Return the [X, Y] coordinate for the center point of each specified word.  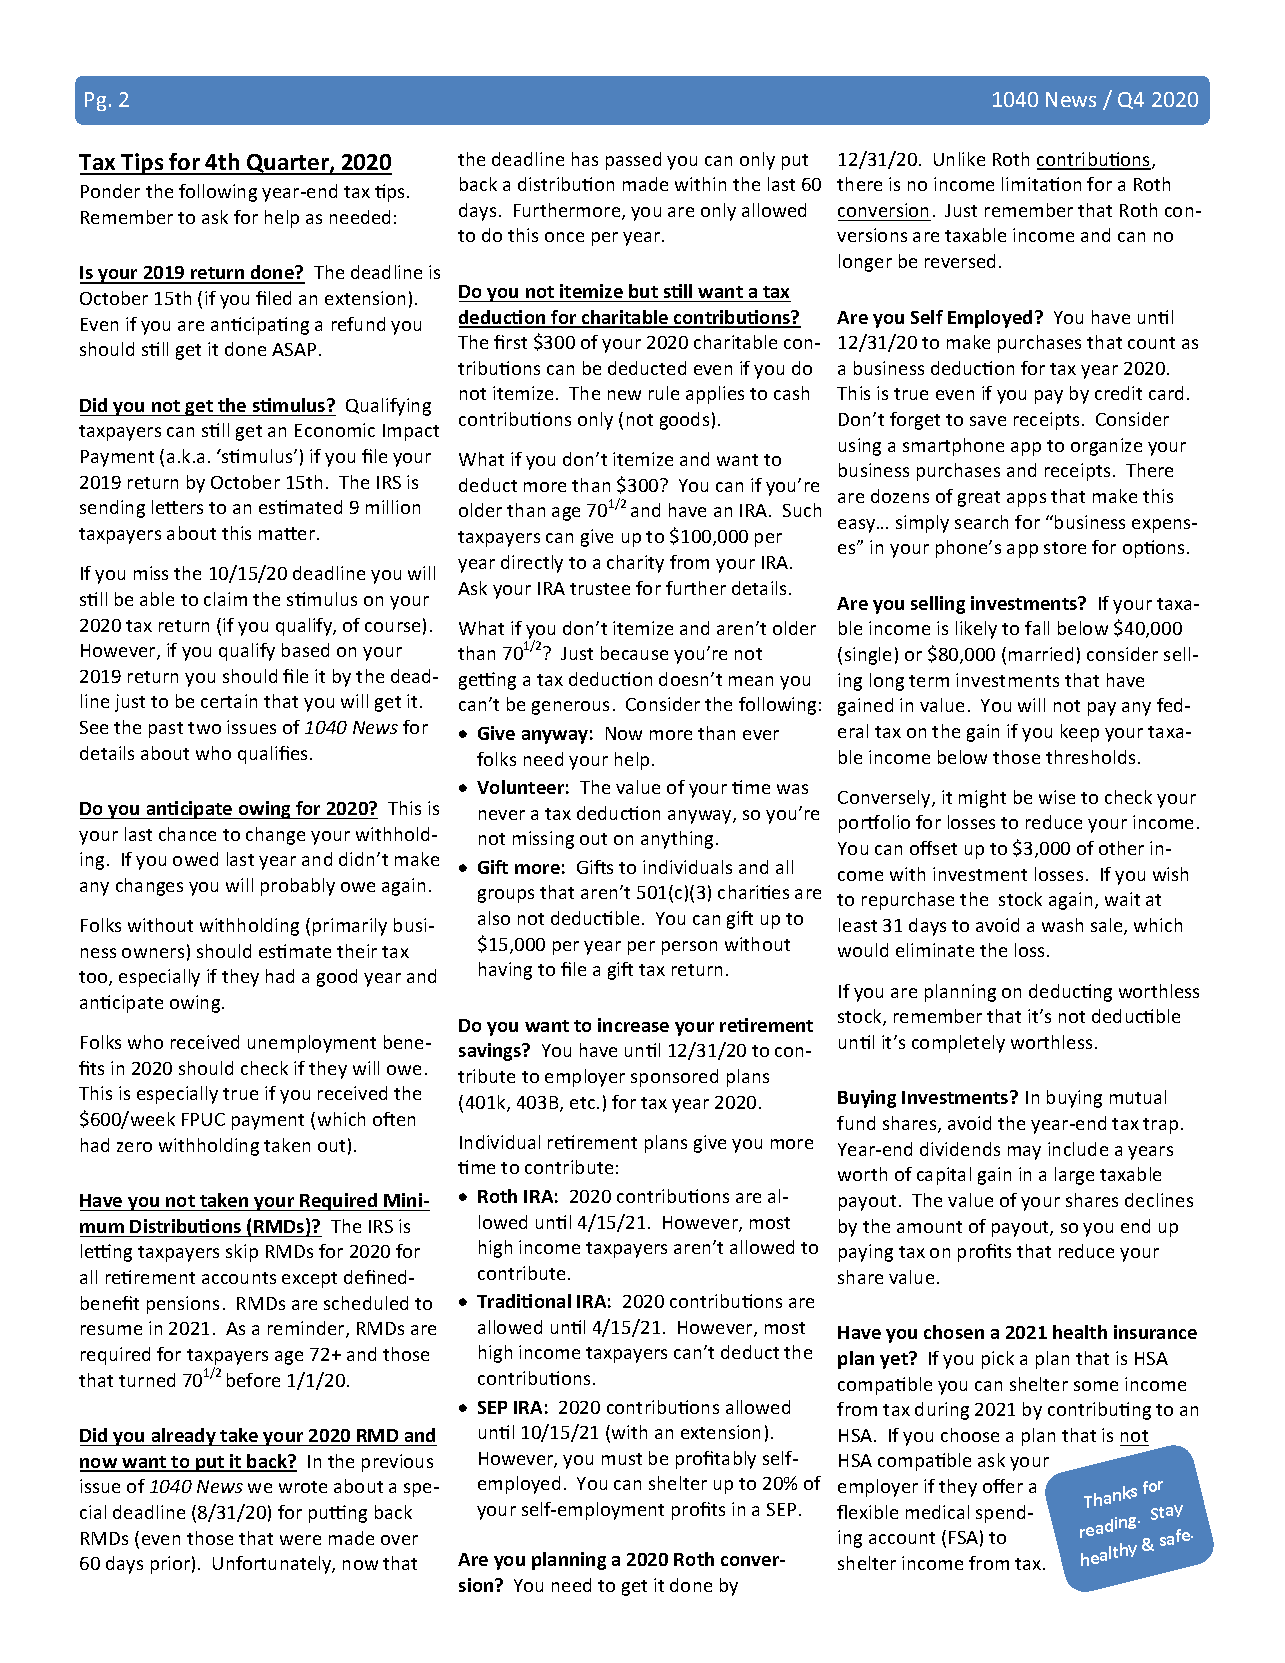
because [634, 653]
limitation [1041, 184]
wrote [303, 1487]
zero [134, 1147]
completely [958, 1044]
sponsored [674, 1078]
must [622, 1459]
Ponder [110, 191]
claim [225, 599]
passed [633, 161]
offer [1003, 1486]
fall [1037, 628]
